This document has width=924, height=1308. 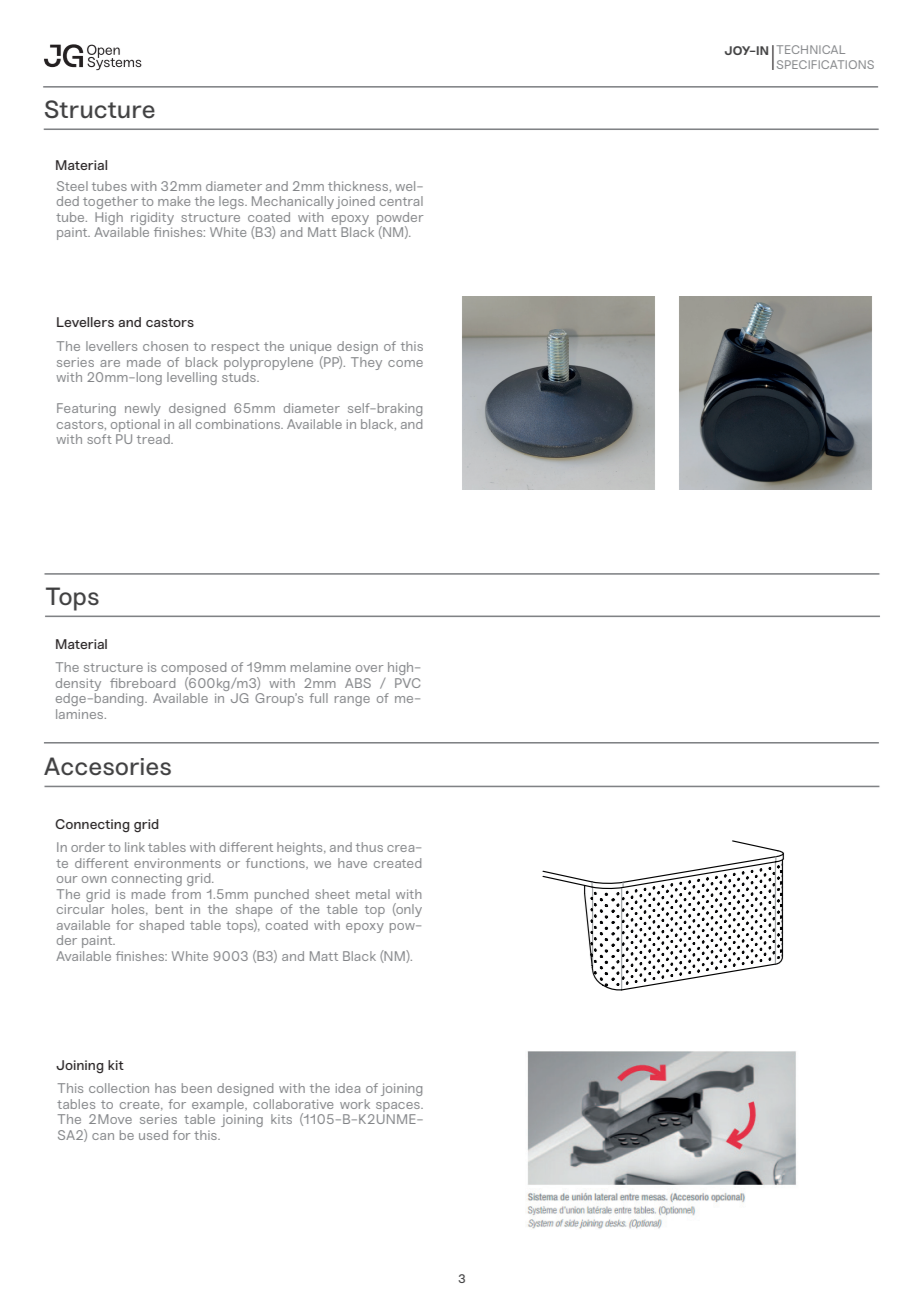 I want to click on link, so click(x=135, y=847).
